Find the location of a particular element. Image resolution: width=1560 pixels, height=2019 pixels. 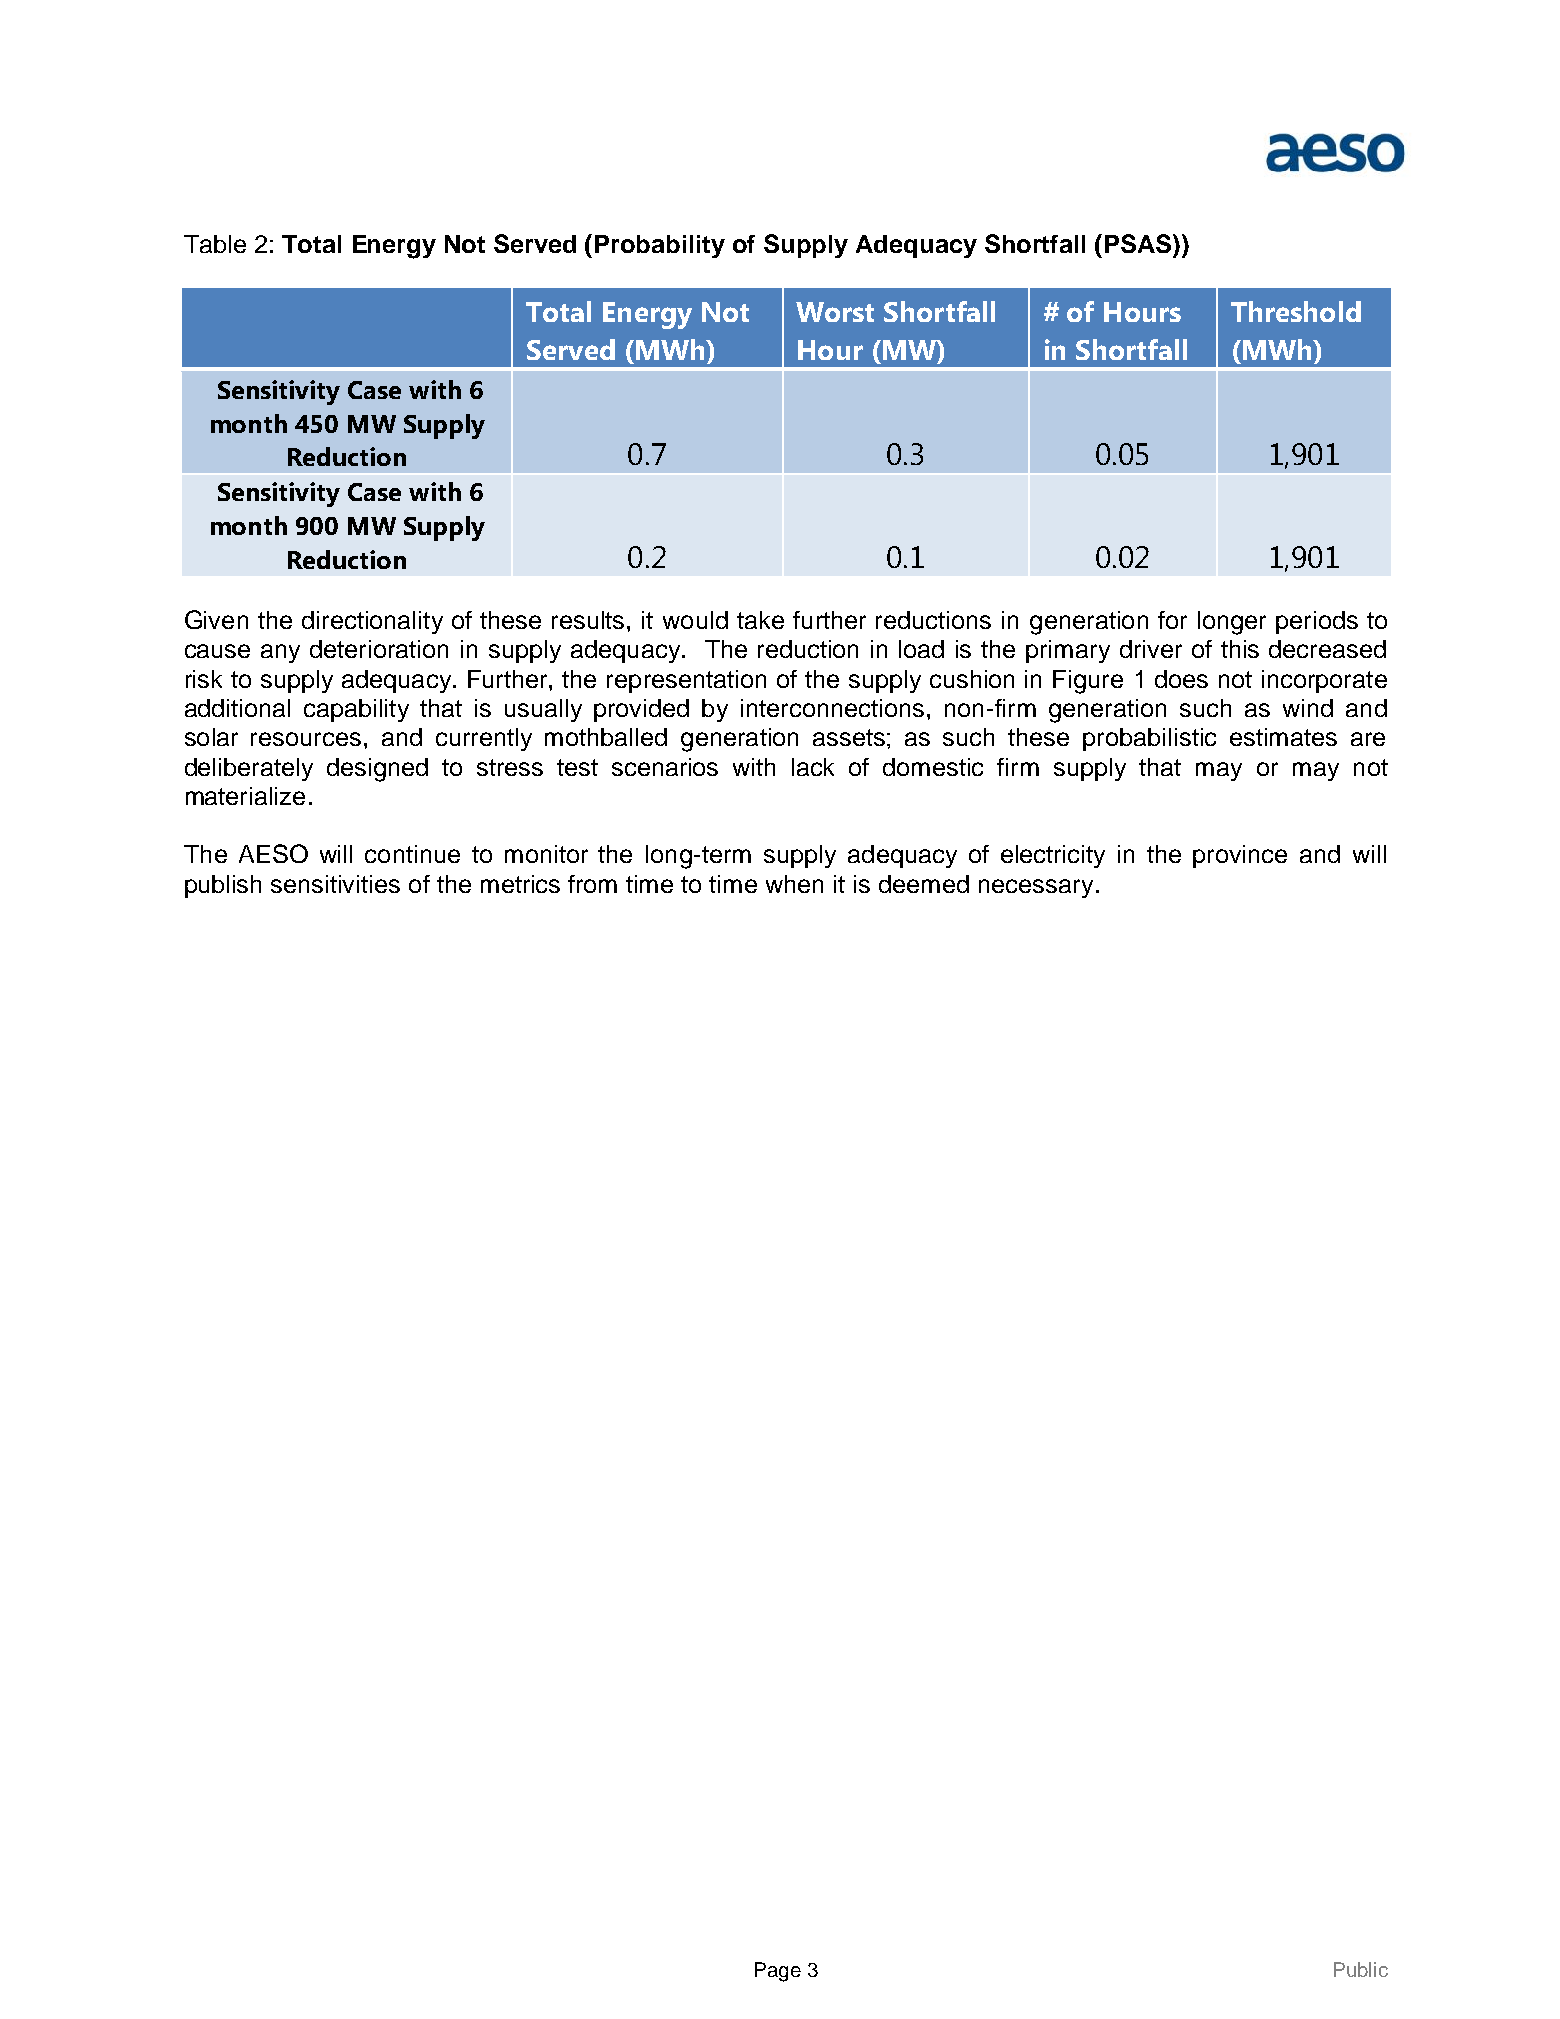

province is located at coordinates (1240, 856).
